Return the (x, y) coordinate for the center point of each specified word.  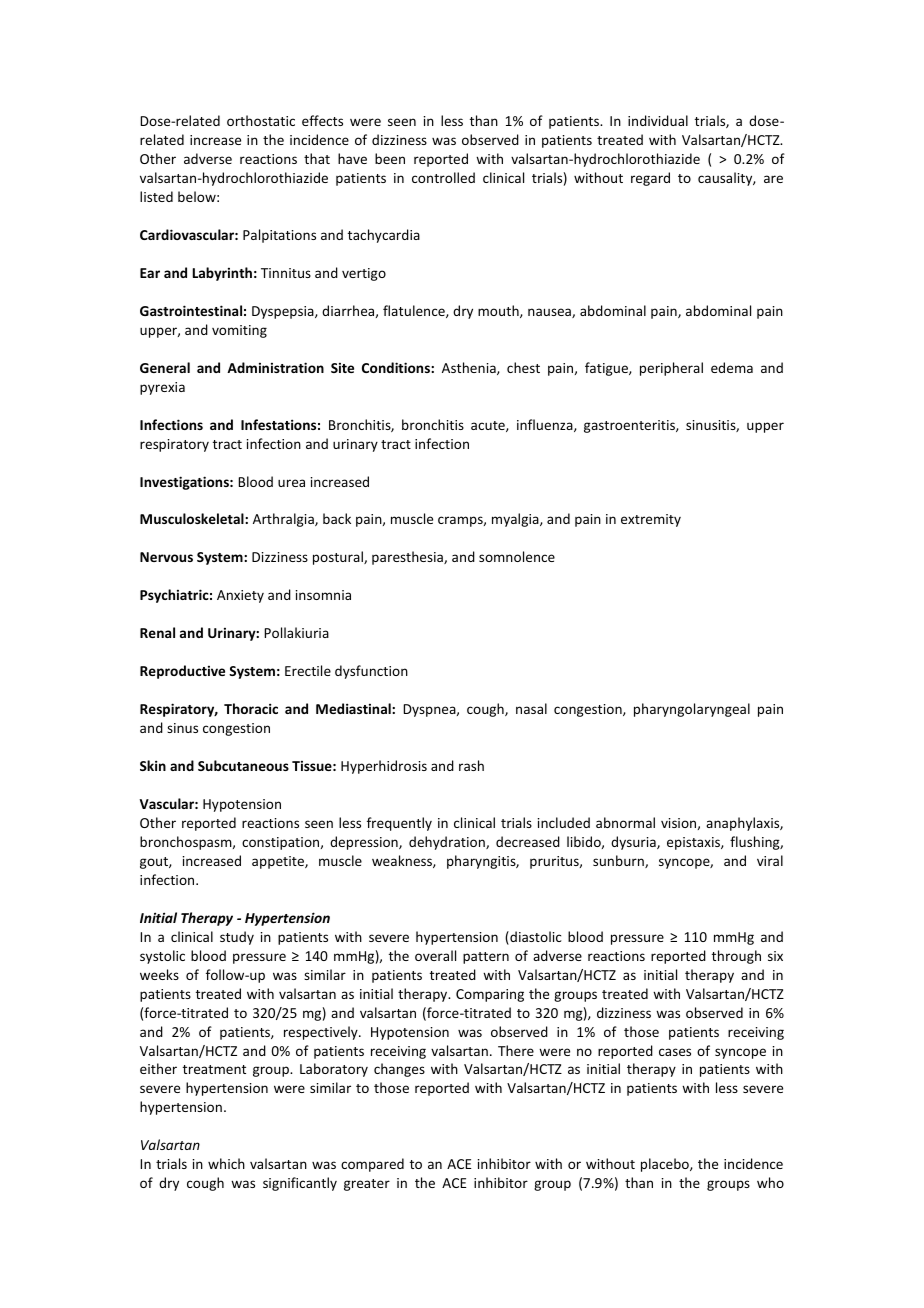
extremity (651, 520)
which (226, 1163)
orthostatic (261, 120)
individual (658, 120)
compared (372, 1165)
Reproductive (182, 672)
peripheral (671, 369)
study (237, 938)
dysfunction (371, 672)
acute (489, 426)
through (736, 957)
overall (435, 955)
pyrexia (162, 388)
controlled (443, 177)
